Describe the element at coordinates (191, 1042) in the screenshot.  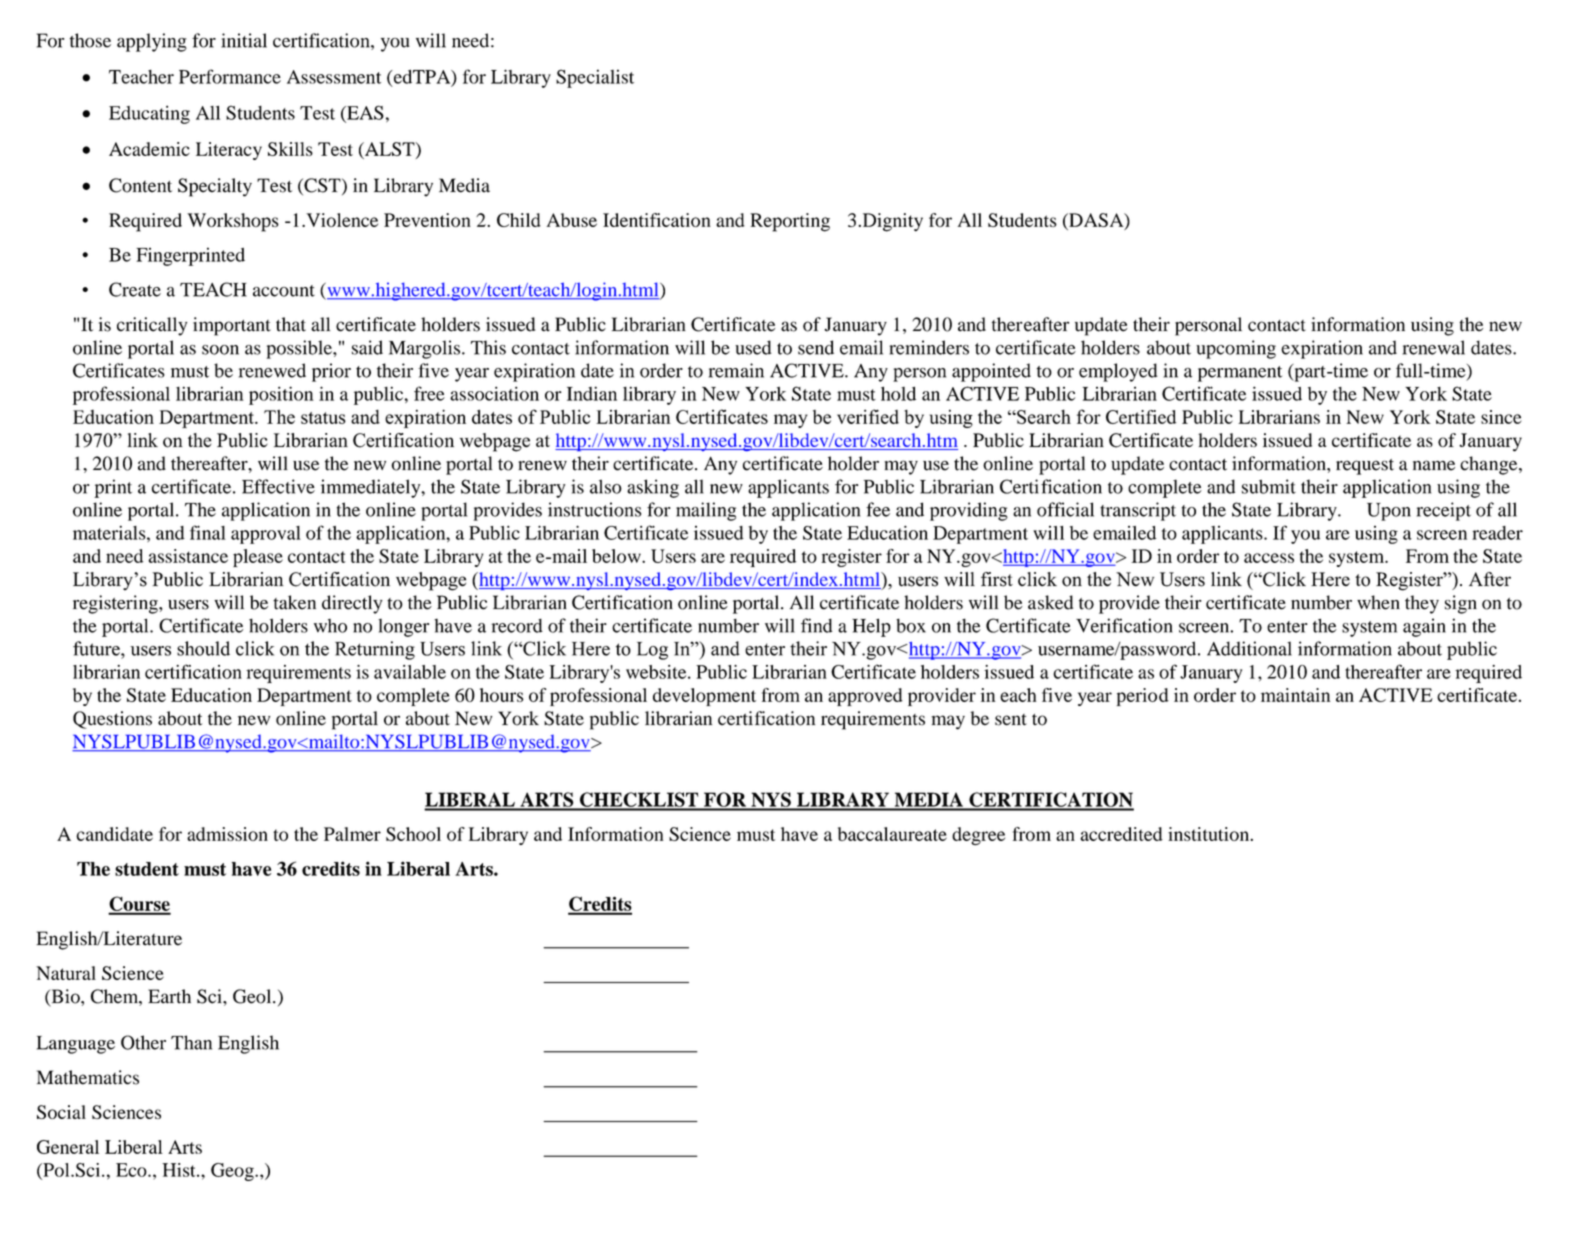
I see `Than` at that location.
